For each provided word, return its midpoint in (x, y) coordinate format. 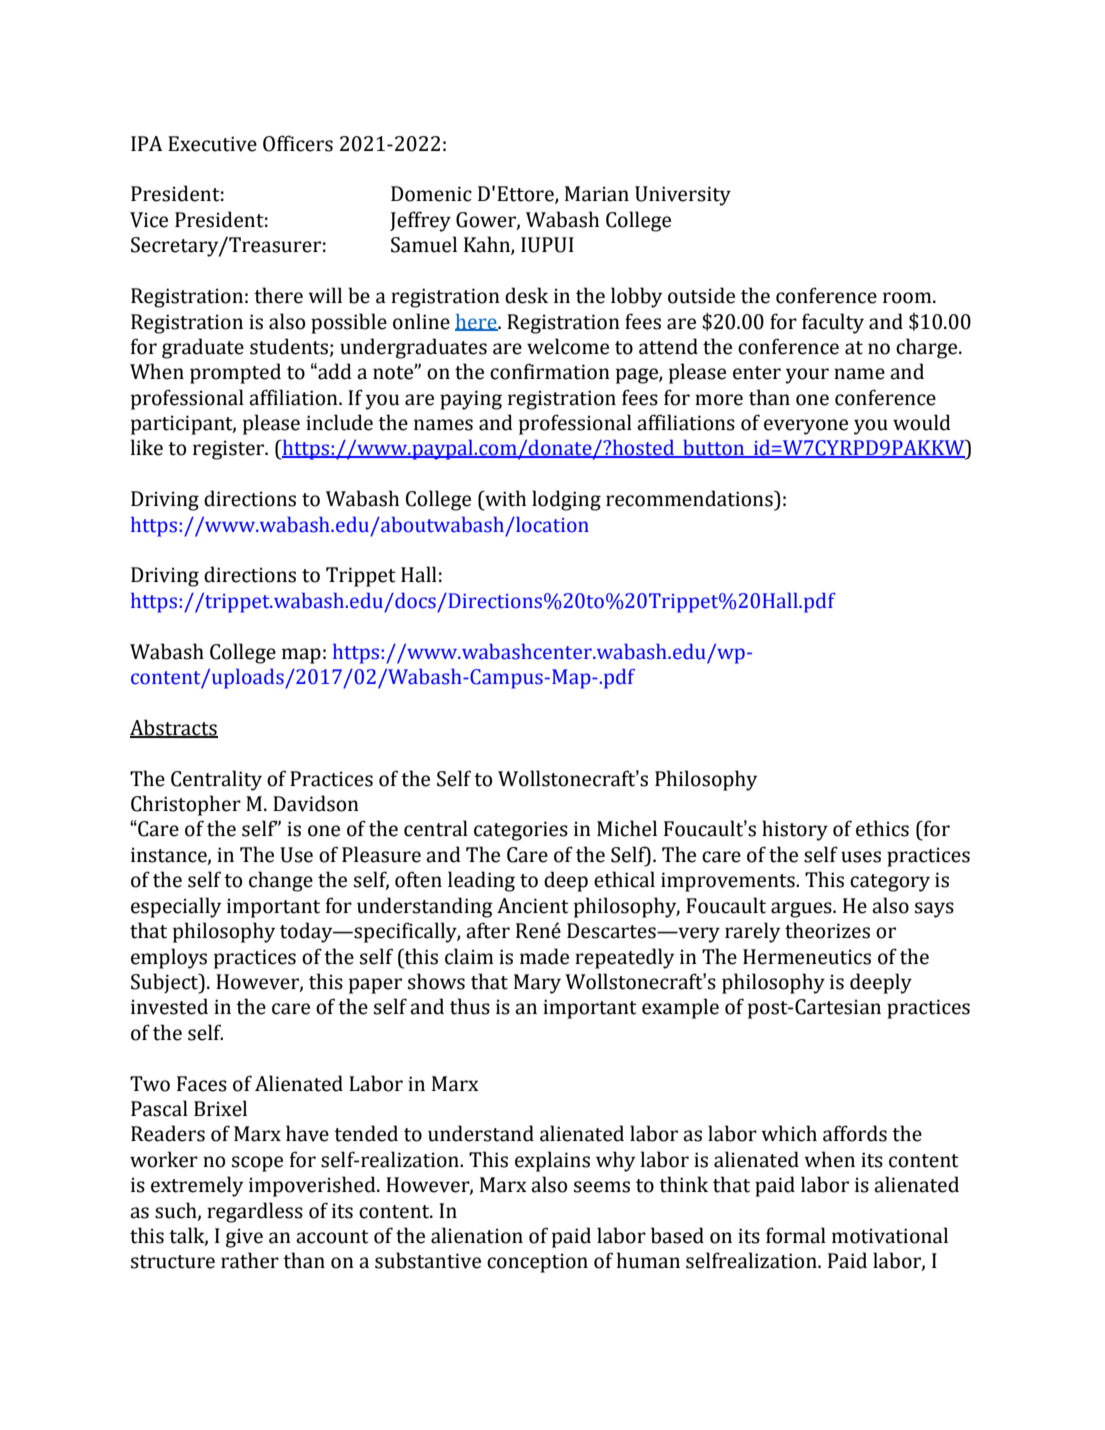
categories (521, 831)
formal (796, 1235)
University (683, 196)
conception (537, 1263)
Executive (212, 144)
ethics (882, 828)
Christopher (186, 805)
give (244, 1238)
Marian (597, 194)
